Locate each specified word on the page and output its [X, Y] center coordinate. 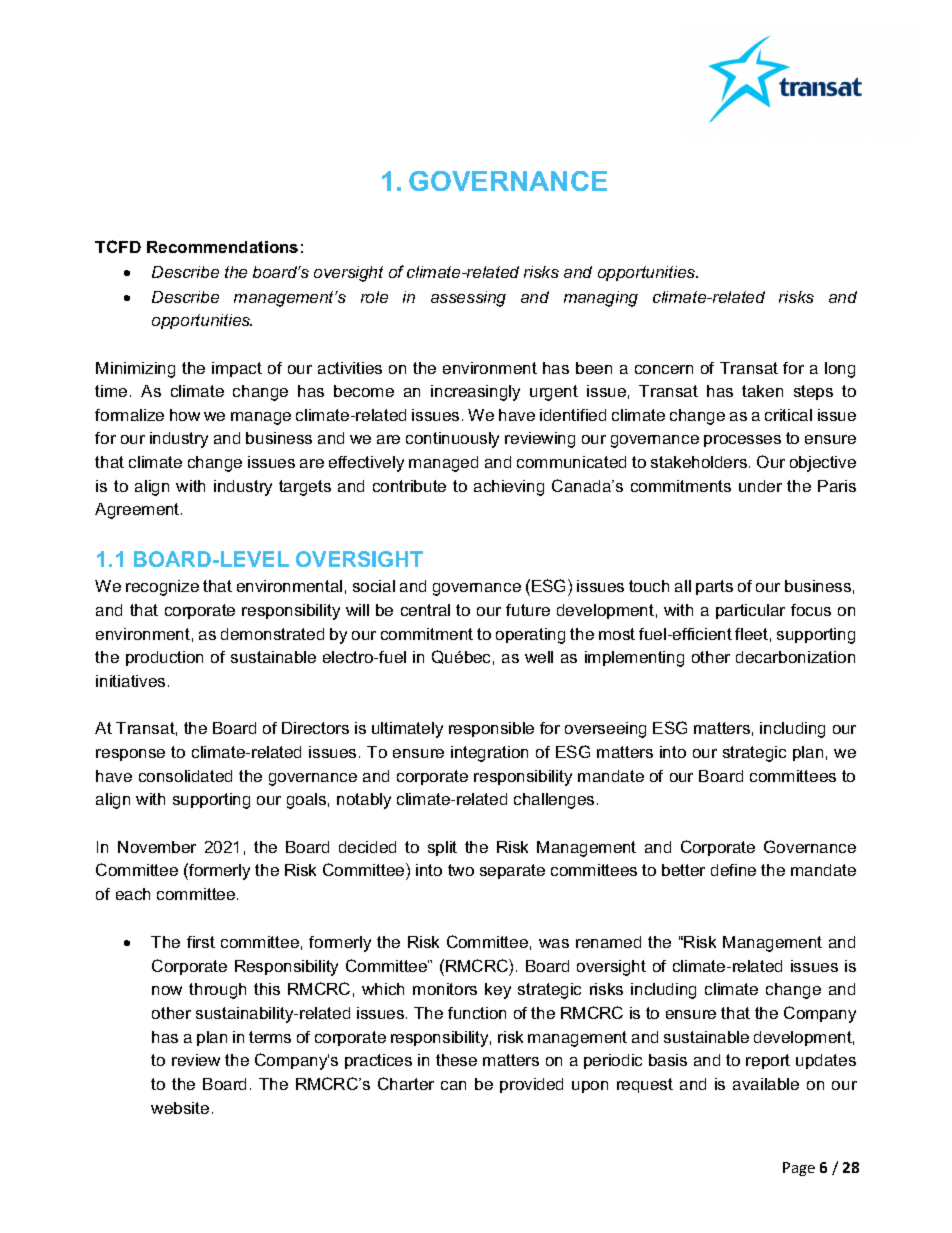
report [768, 1061]
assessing [468, 299]
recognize [162, 588]
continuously [452, 440]
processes [742, 441]
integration [489, 754]
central [425, 610]
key [498, 991]
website [180, 1108]
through [217, 991]
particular [750, 611]
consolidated [185, 776]
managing [601, 299]
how [185, 415]
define [733, 870]
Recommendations [222, 247]
